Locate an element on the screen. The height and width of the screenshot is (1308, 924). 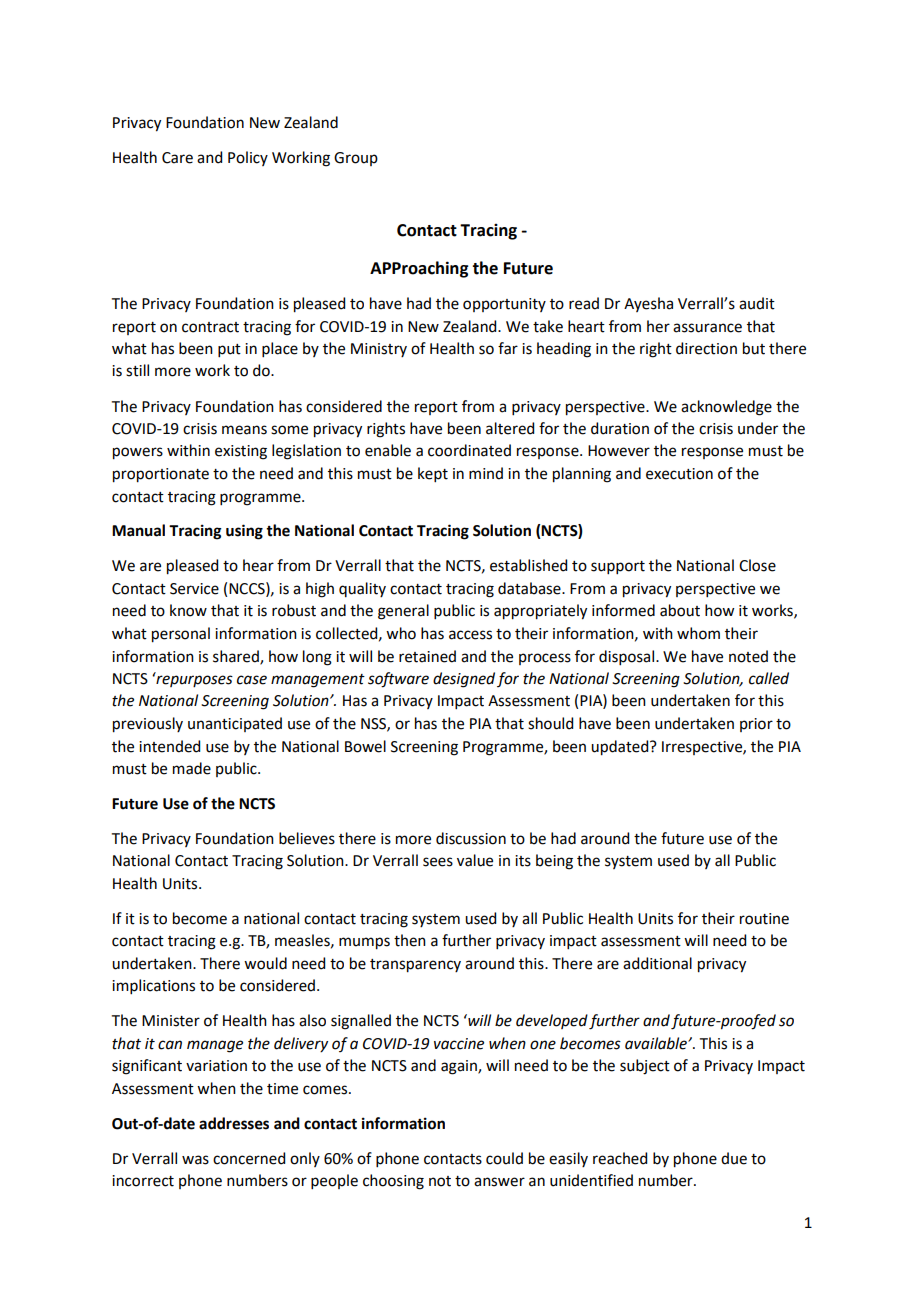
could is located at coordinates (504, 1158).
